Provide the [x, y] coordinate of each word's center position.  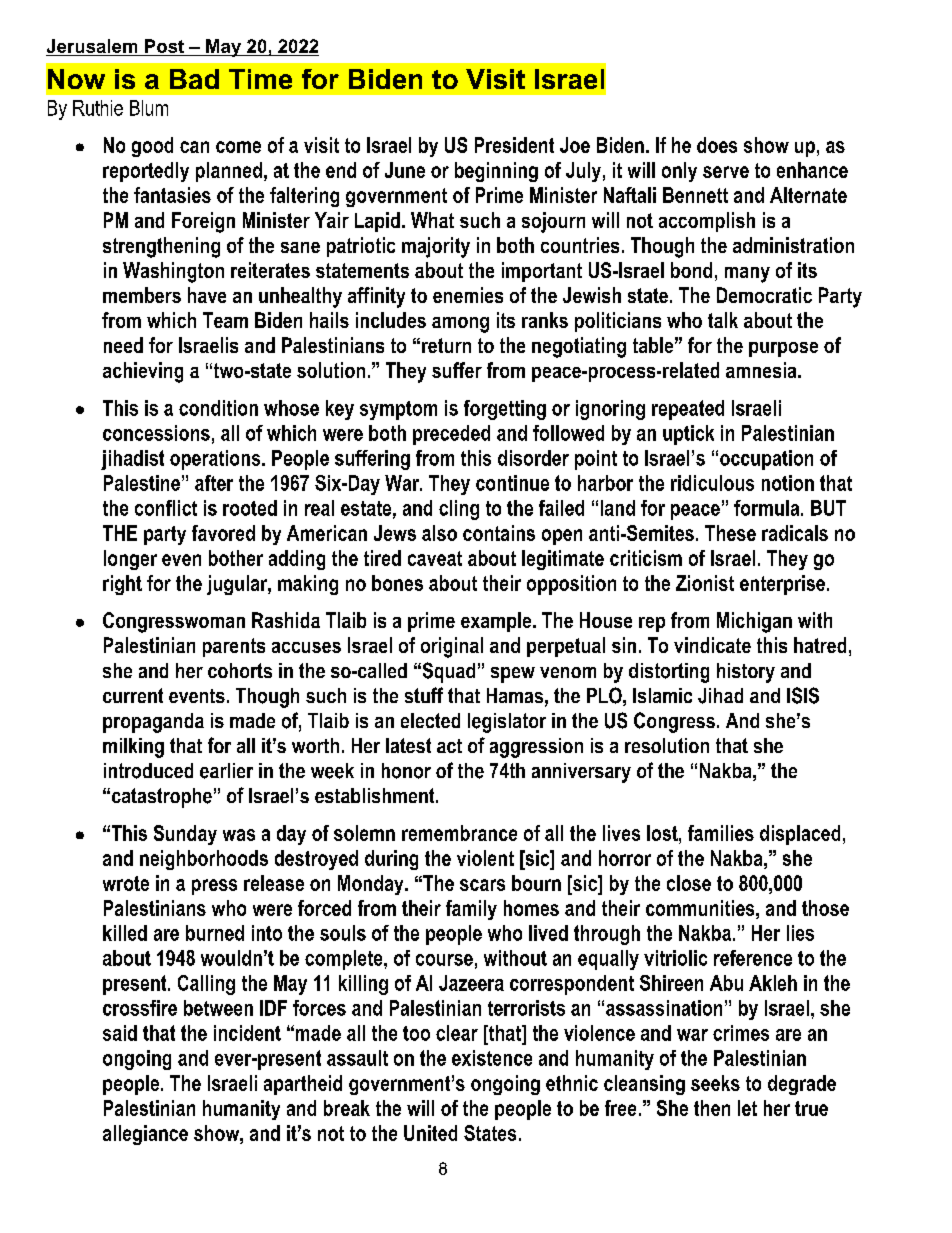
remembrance [459, 833]
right [122, 585]
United [430, 1133]
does [717, 145]
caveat [435, 558]
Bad [194, 79]
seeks [715, 1083]
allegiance [145, 1135]
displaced [800, 835]
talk [723, 320]
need [123, 345]
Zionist [705, 583]
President [514, 145]
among [460, 325]
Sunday [185, 835]
